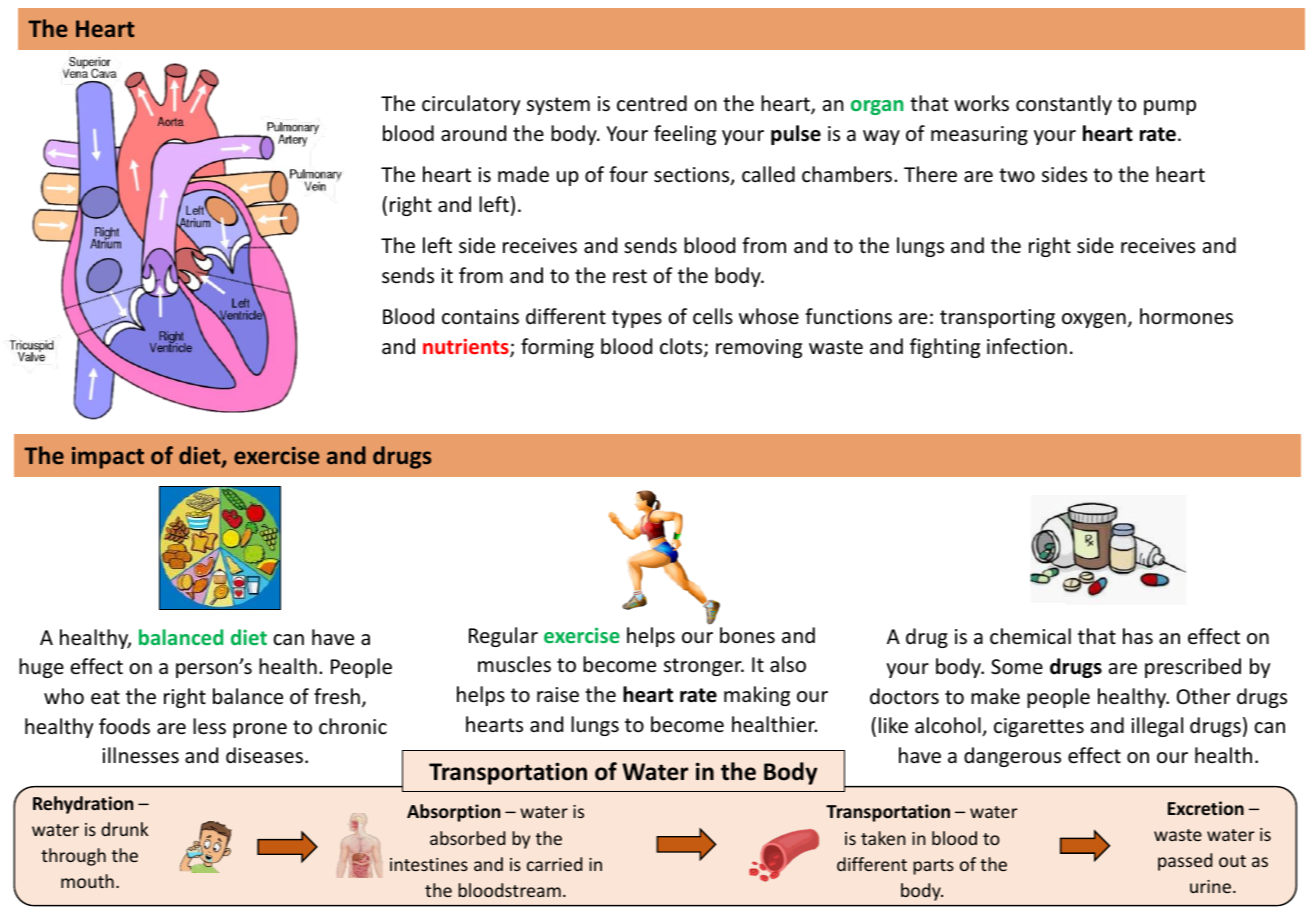  I want to click on bones, so click(747, 635).
